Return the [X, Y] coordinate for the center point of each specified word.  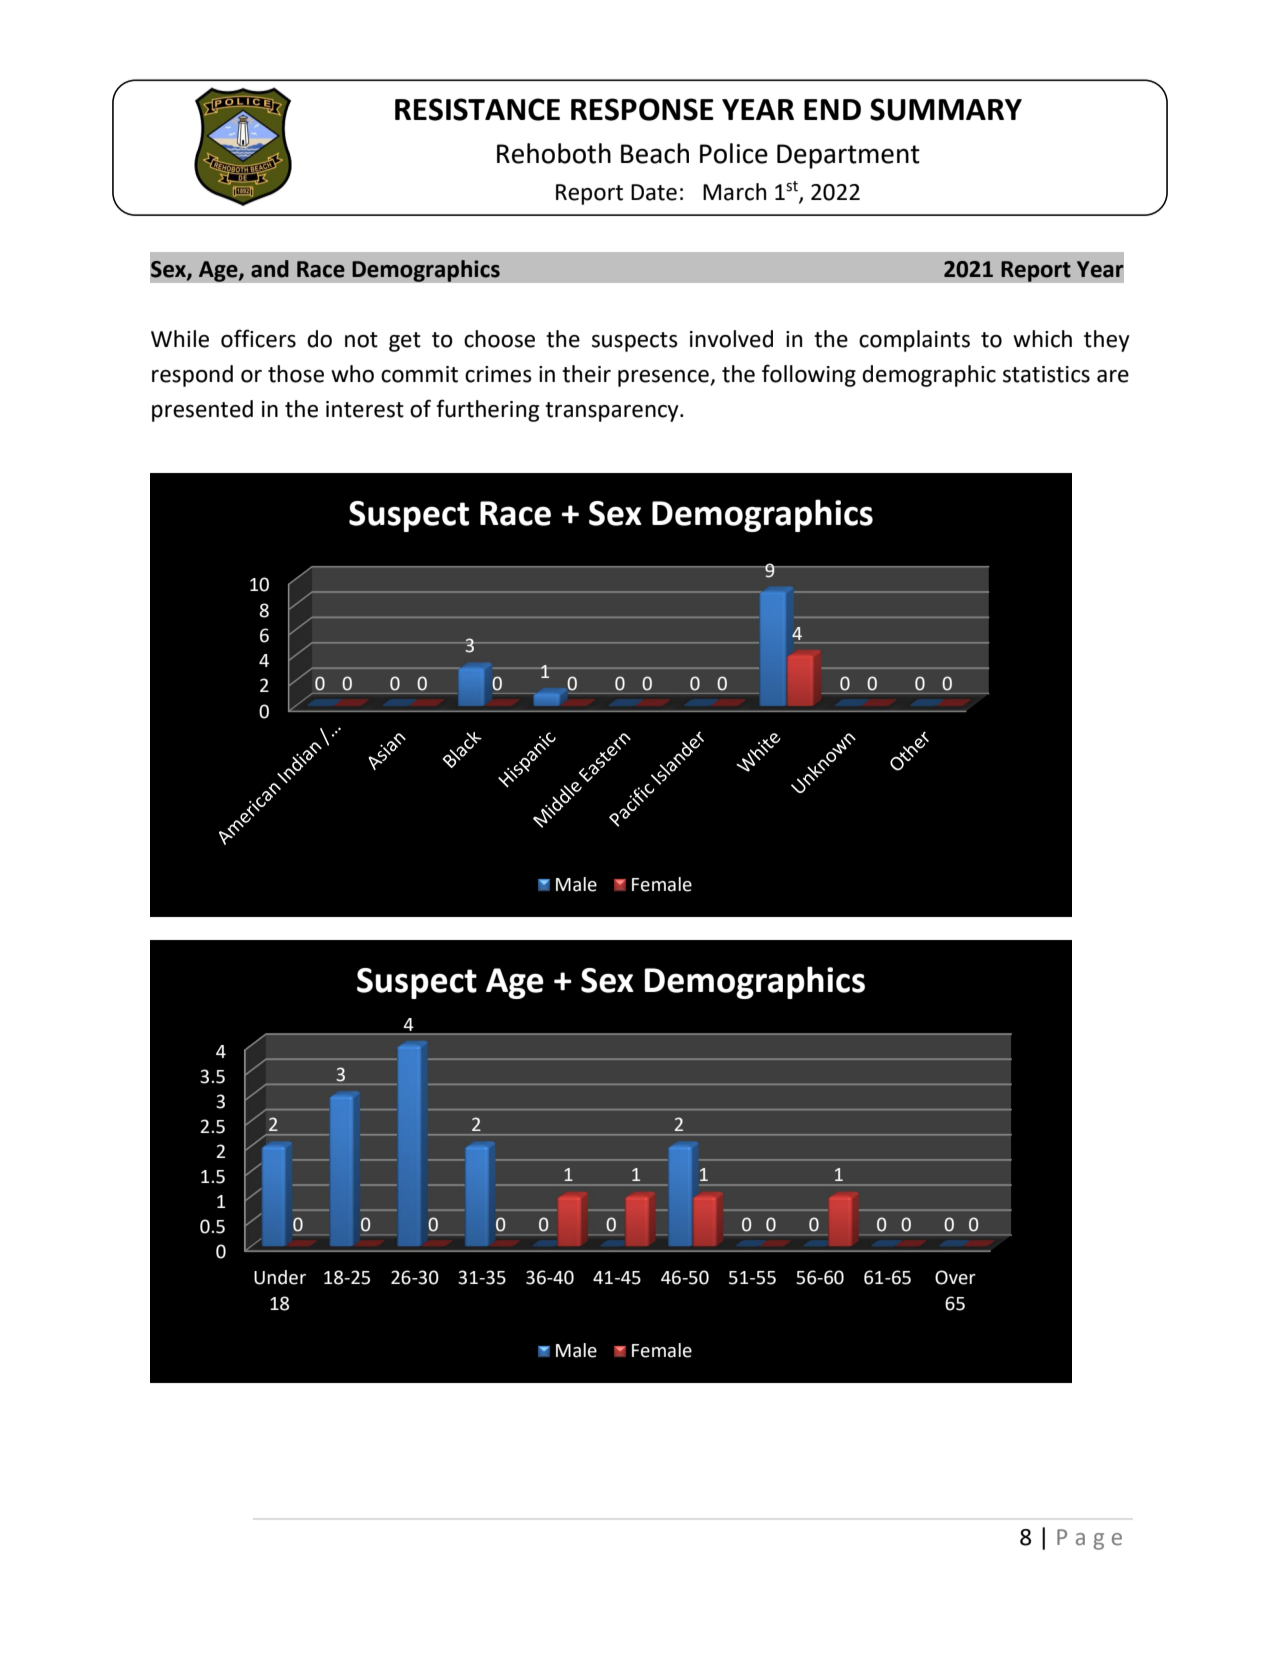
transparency [613, 412]
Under [280, 1277]
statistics [1046, 374]
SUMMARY [946, 109]
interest [365, 409]
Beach [655, 153]
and [270, 269]
